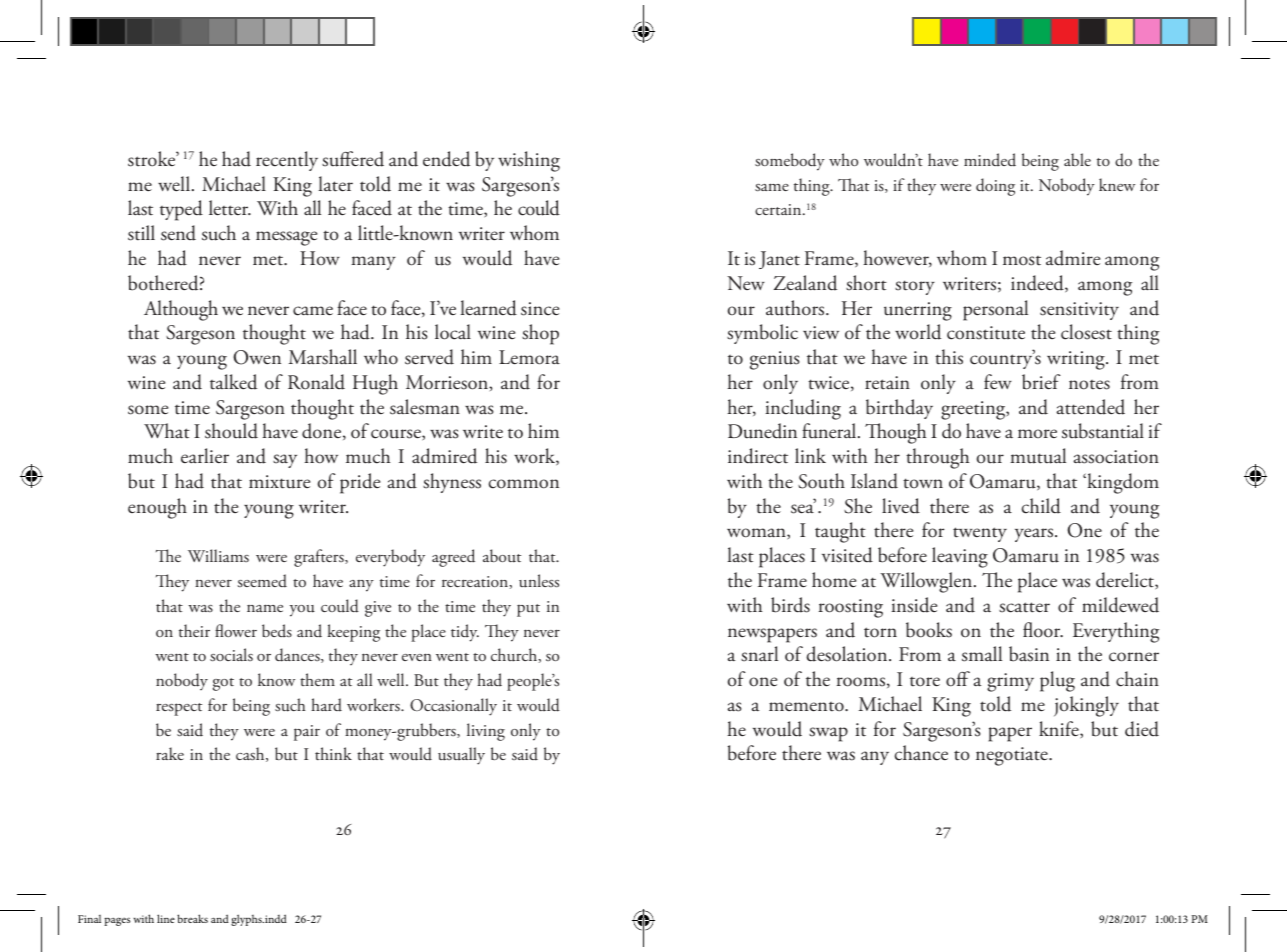 This image has width=1287, height=952. Describe the element at coordinates (230, 208) in the image. I see `letter` at that location.
